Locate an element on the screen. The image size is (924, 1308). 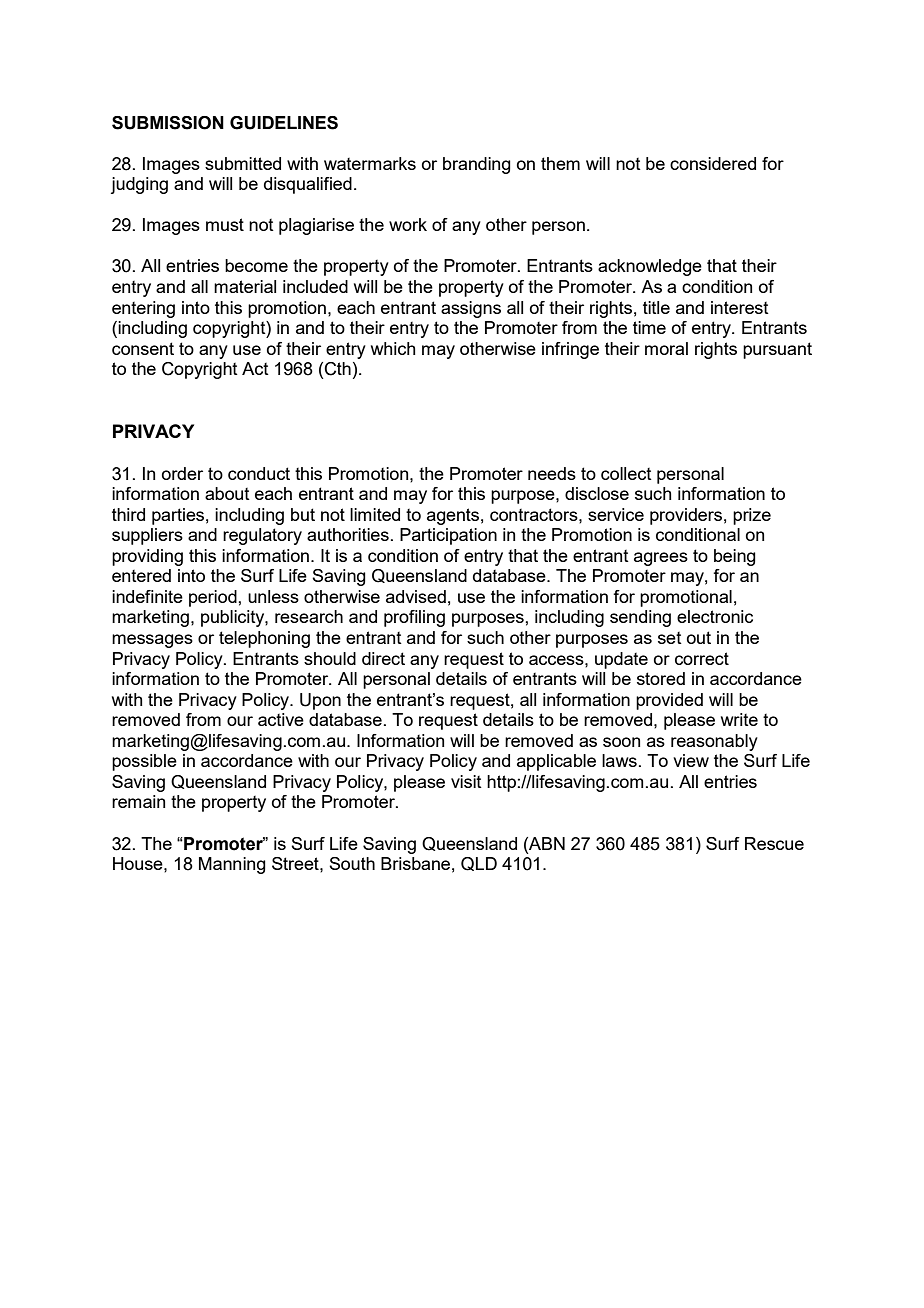
period is located at coordinates (214, 598).
